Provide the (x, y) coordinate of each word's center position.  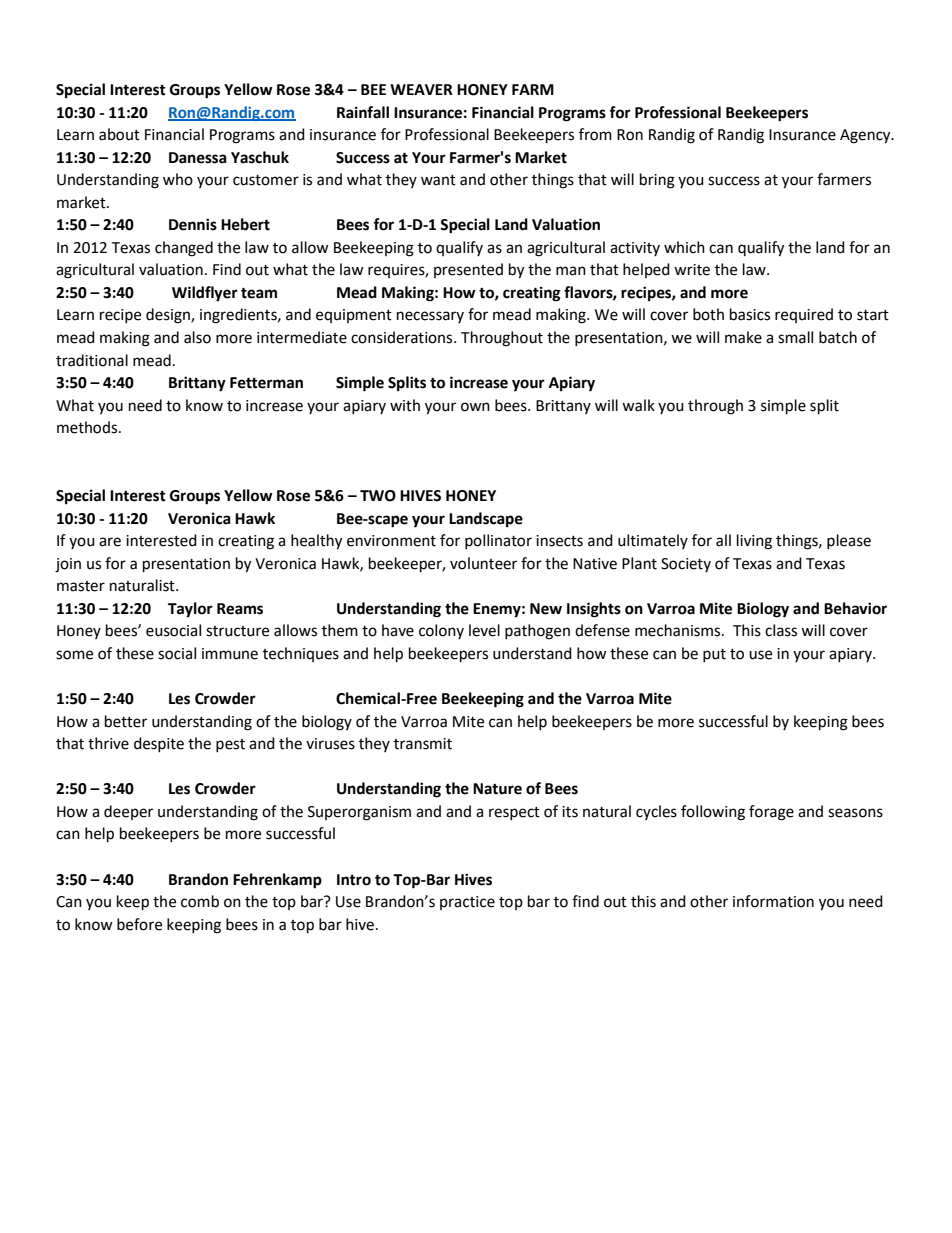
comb (200, 901)
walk (638, 405)
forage (771, 813)
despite (159, 744)
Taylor (190, 610)
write (692, 270)
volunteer (483, 563)
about (119, 134)
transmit (423, 744)
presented (468, 270)
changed (184, 249)
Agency (866, 136)
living (754, 542)
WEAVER (421, 89)
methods (88, 427)
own (475, 407)
